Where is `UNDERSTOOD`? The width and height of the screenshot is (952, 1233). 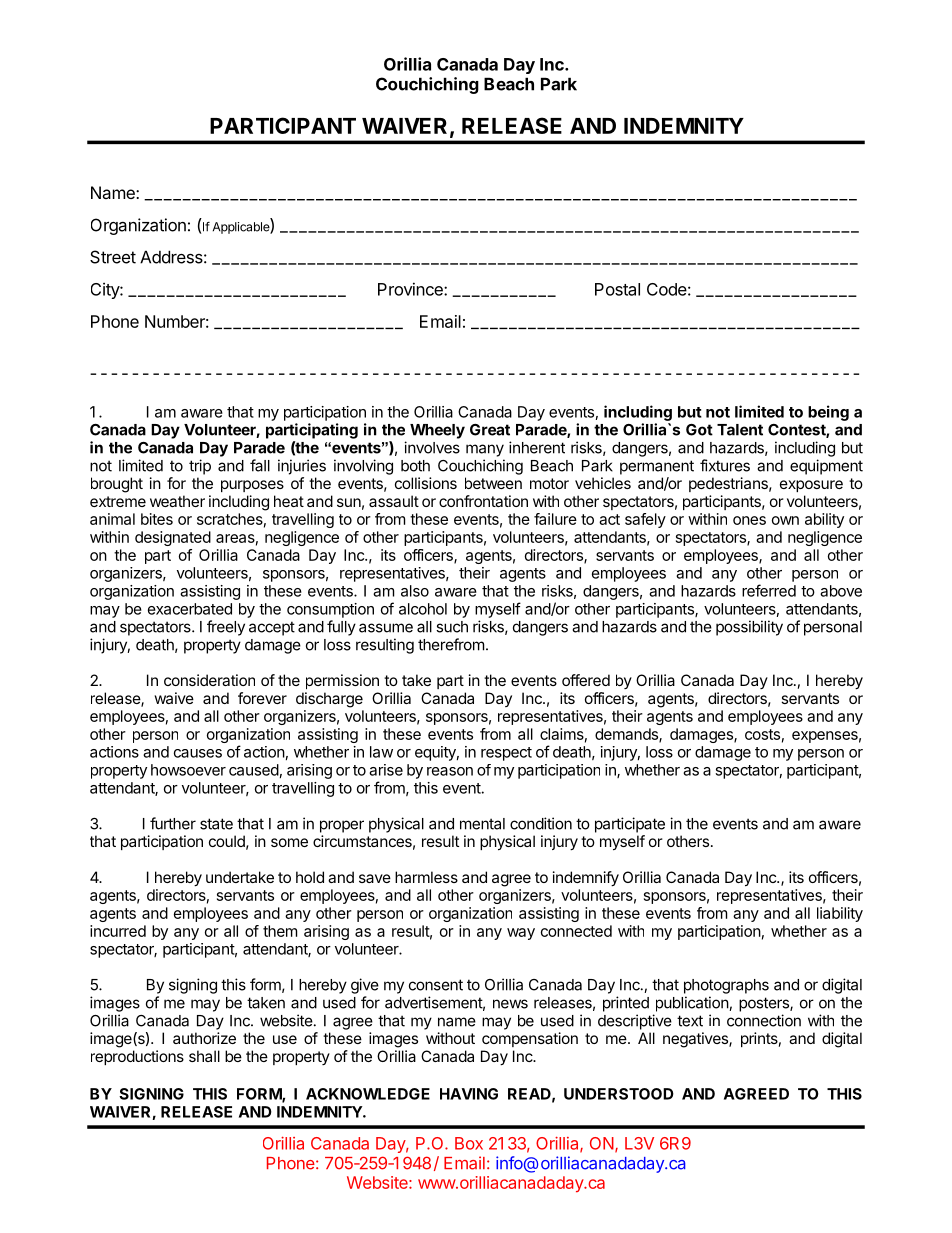 UNDERSTOOD is located at coordinates (619, 1094).
